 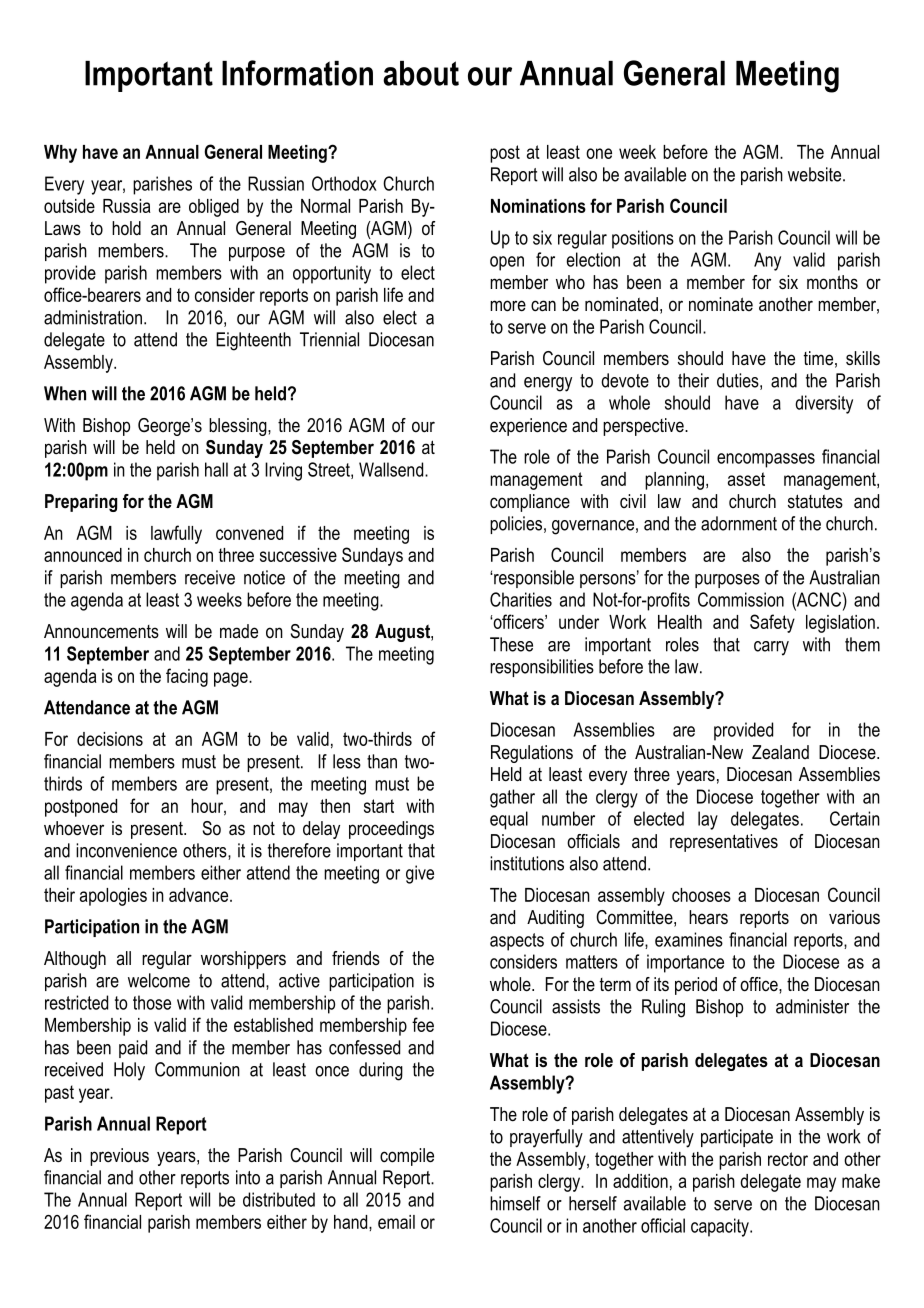 What do you see at coordinates (517, 942) in the screenshot?
I see `aspects` at bounding box center [517, 942].
